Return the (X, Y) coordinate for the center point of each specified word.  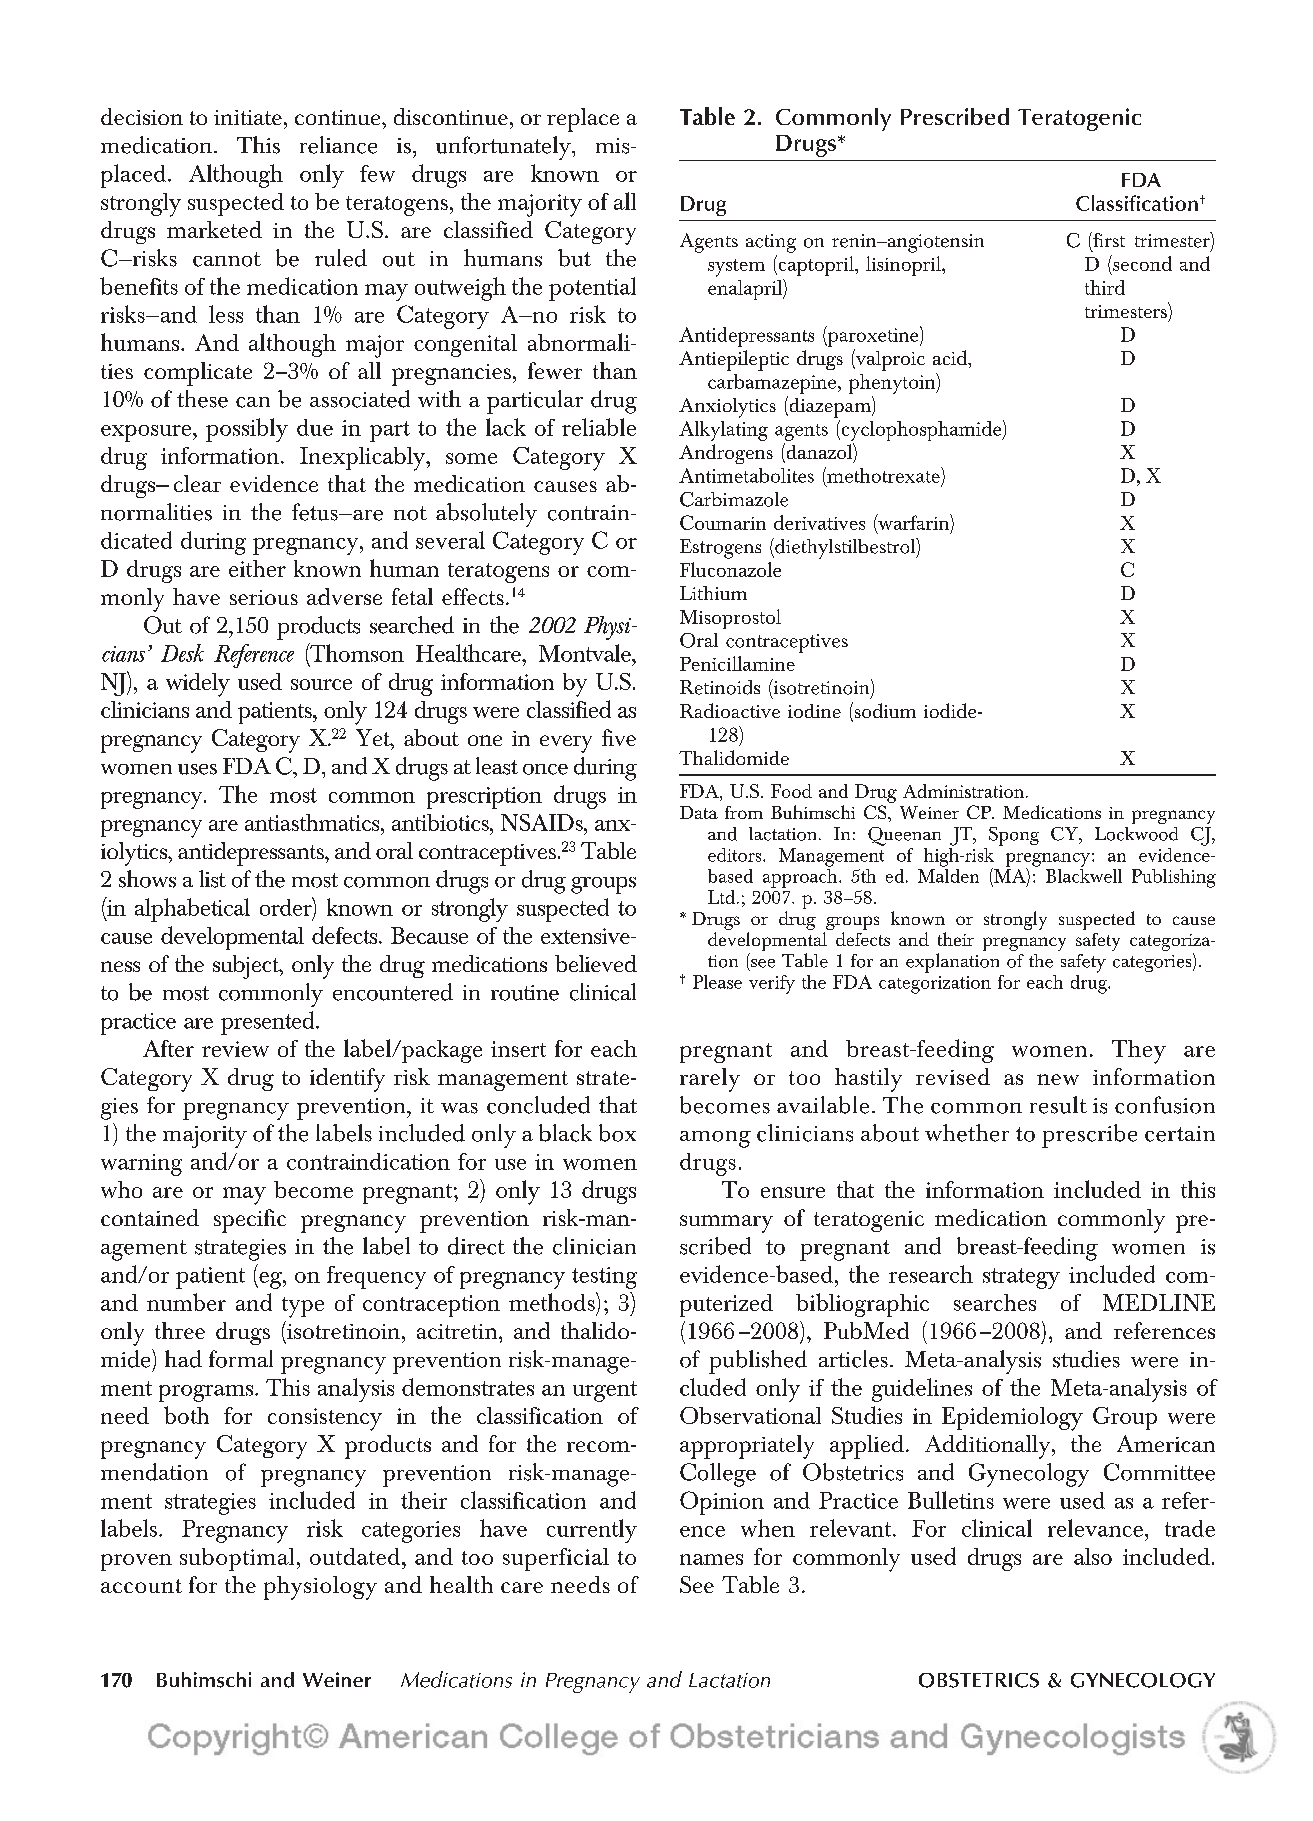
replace (583, 120)
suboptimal (237, 1559)
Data (699, 812)
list (212, 879)
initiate (248, 117)
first (1108, 239)
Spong (1014, 836)
